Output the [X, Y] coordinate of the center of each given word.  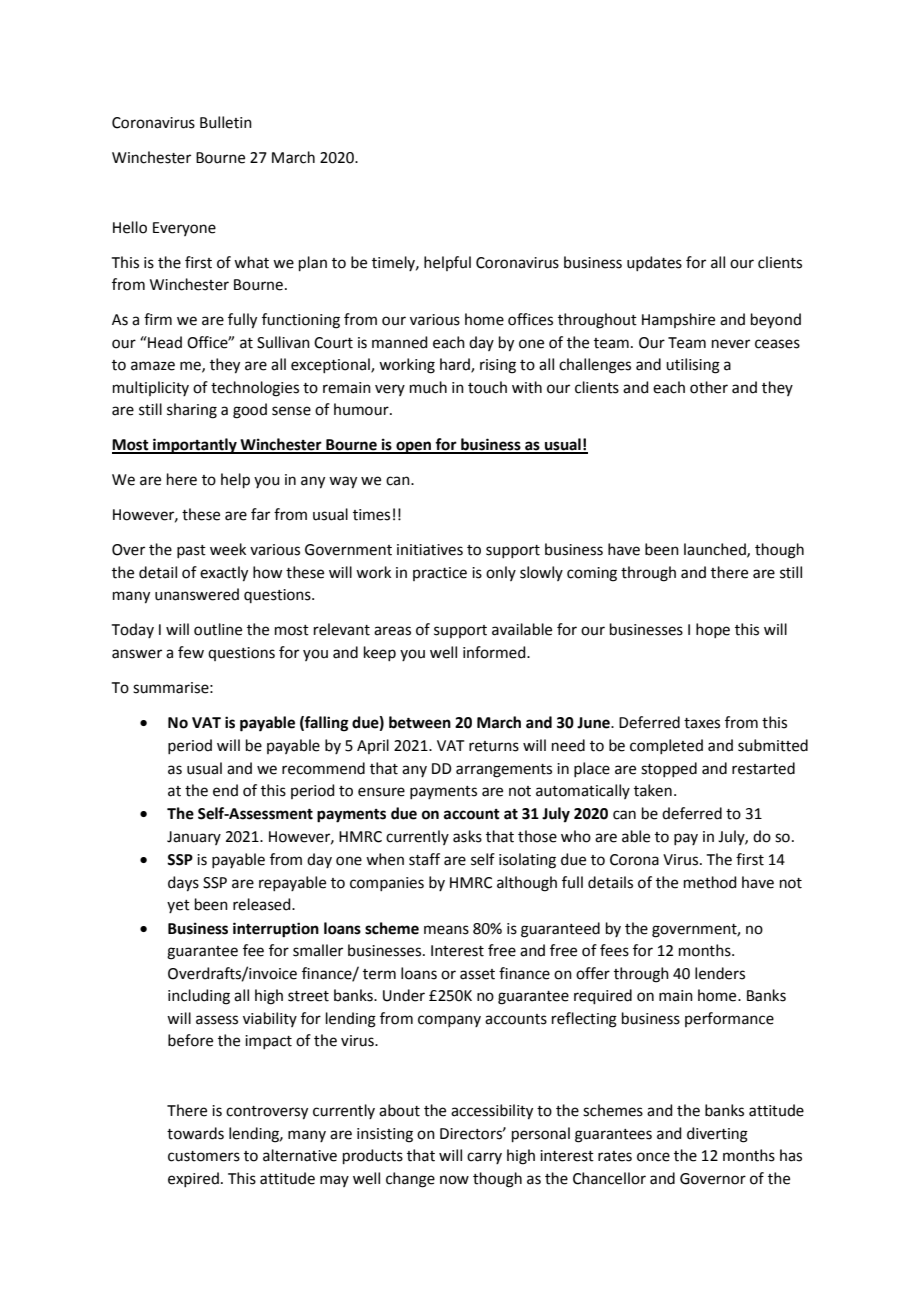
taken [653, 790]
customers [204, 1156]
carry [484, 1158]
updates [654, 263]
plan [313, 263]
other [709, 387]
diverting [717, 1135]
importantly [195, 446]
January [194, 838]
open [414, 447]
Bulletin [226, 122]
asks [467, 836]
